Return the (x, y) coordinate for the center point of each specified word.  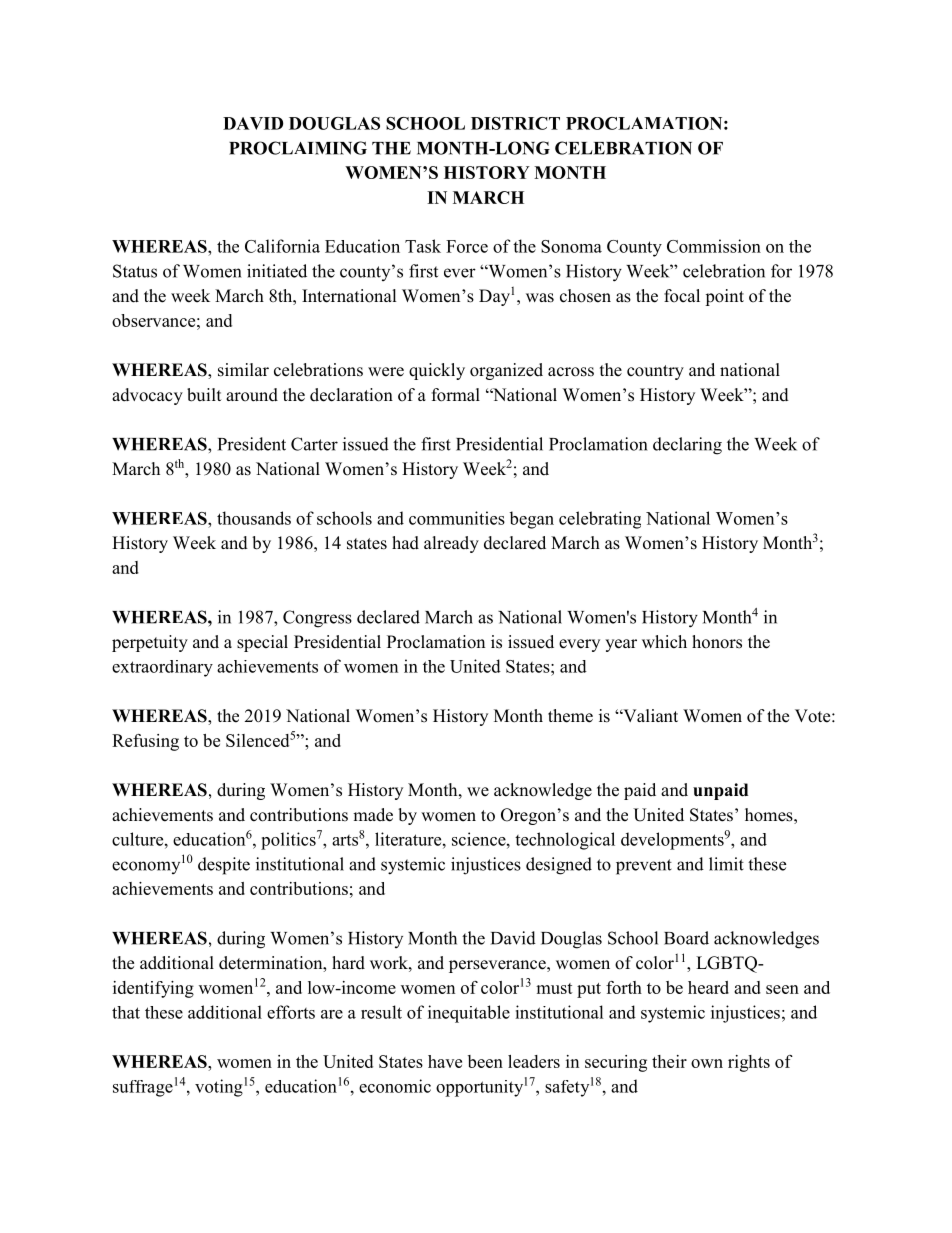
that (126, 1012)
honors (717, 642)
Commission (714, 246)
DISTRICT (515, 123)
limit (726, 864)
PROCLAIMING (298, 148)
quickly (437, 371)
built (204, 395)
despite (224, 866)
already (451, 544)
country (655, 372)
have (445, 1061)
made (373, 815)
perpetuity (150, 643)
